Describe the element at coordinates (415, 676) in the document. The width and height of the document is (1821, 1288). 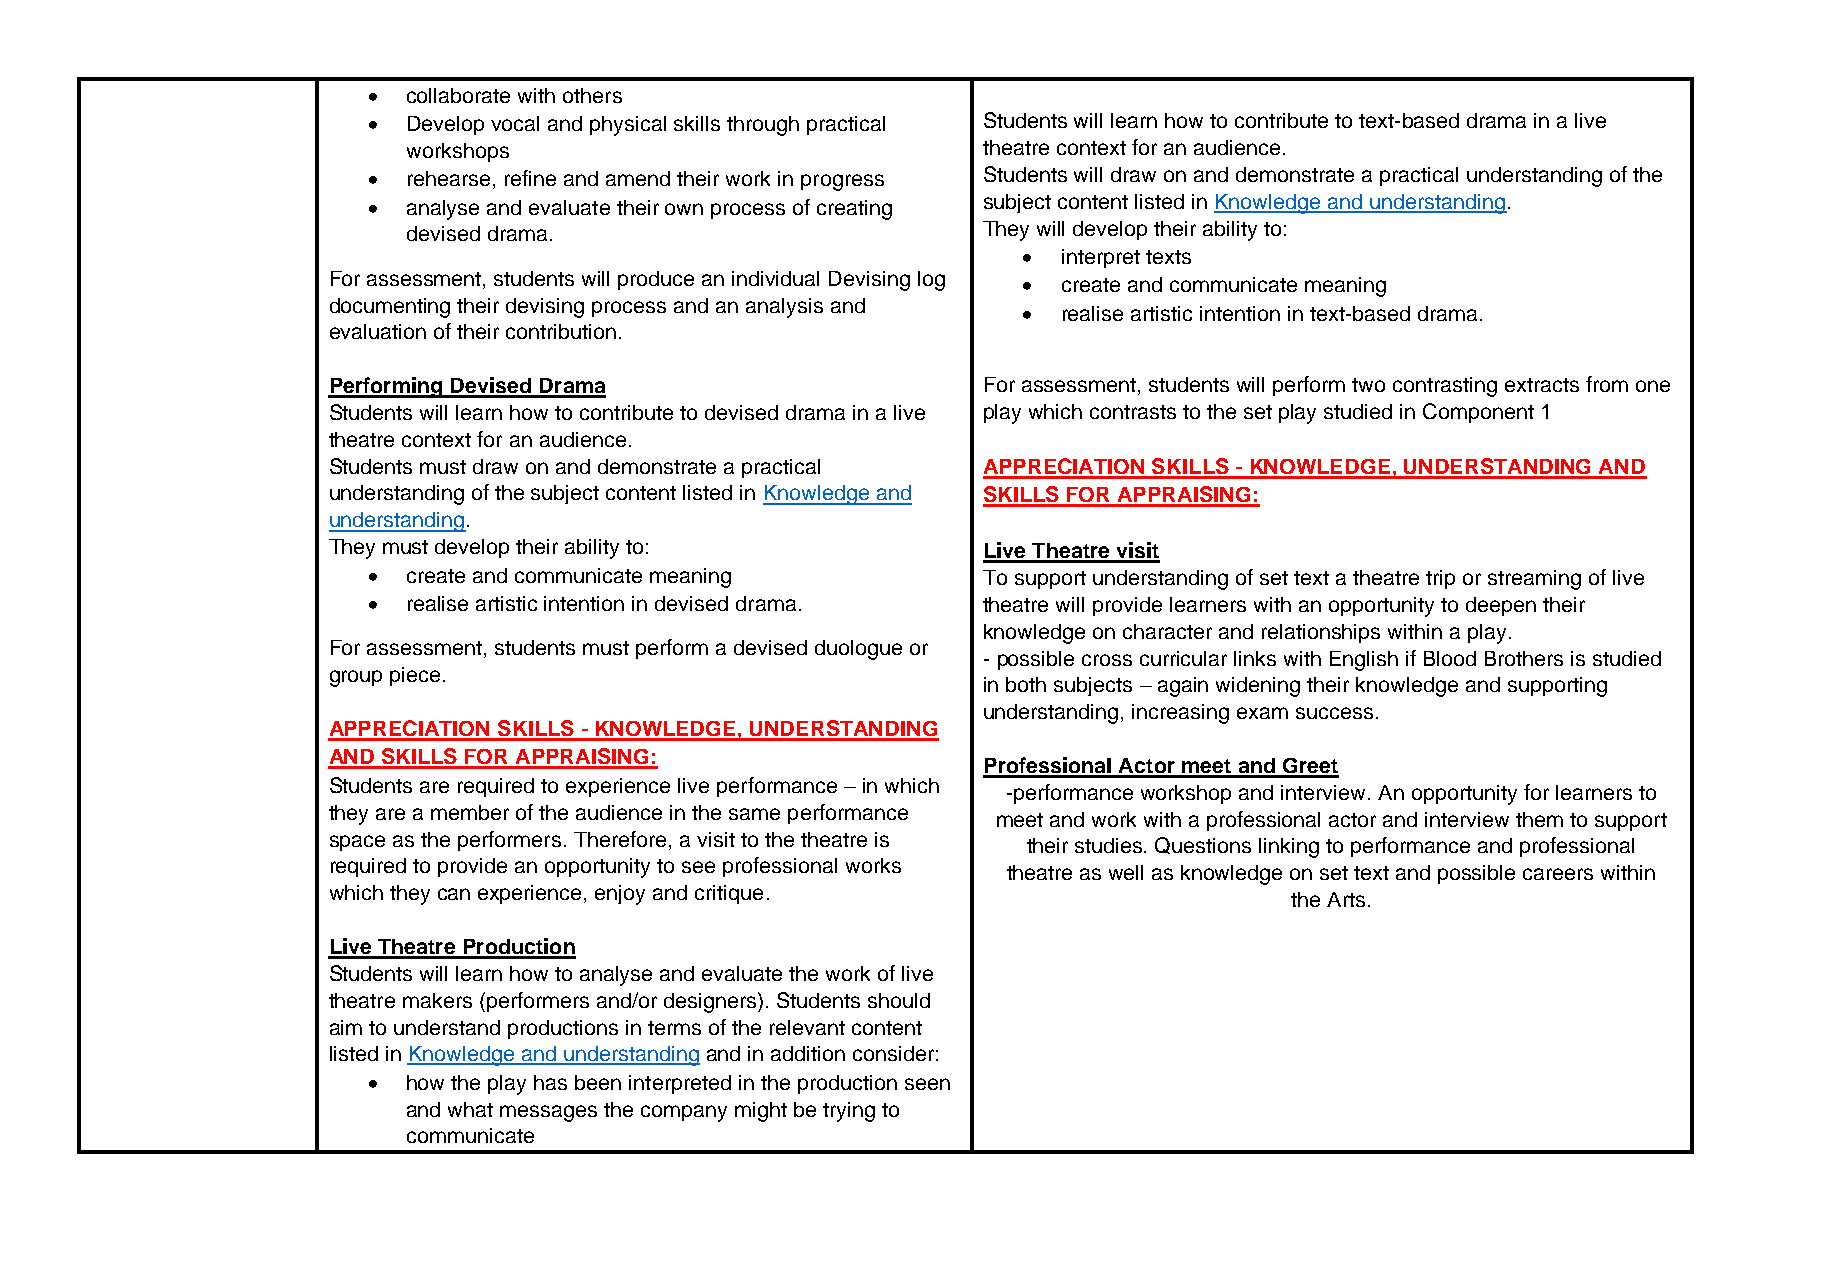
I see `piece` at that location.
